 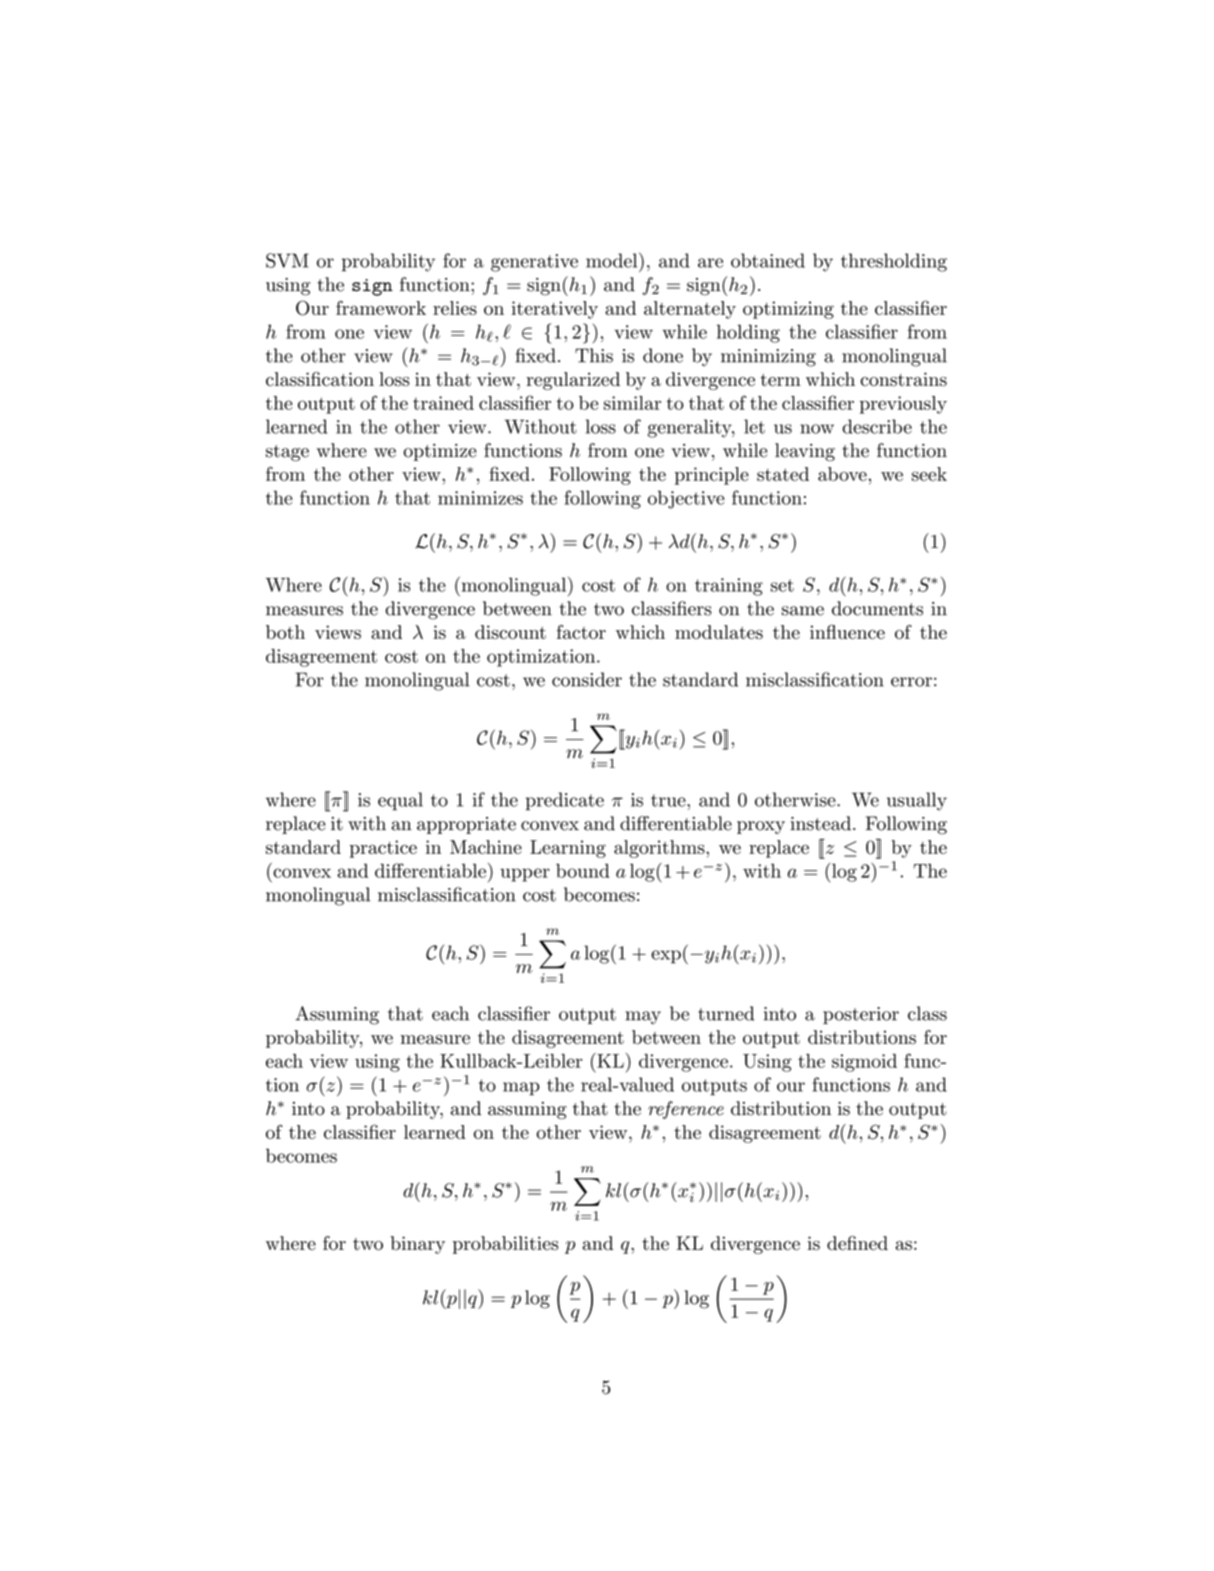 I want to click on both, so click(x=285, y=632).
